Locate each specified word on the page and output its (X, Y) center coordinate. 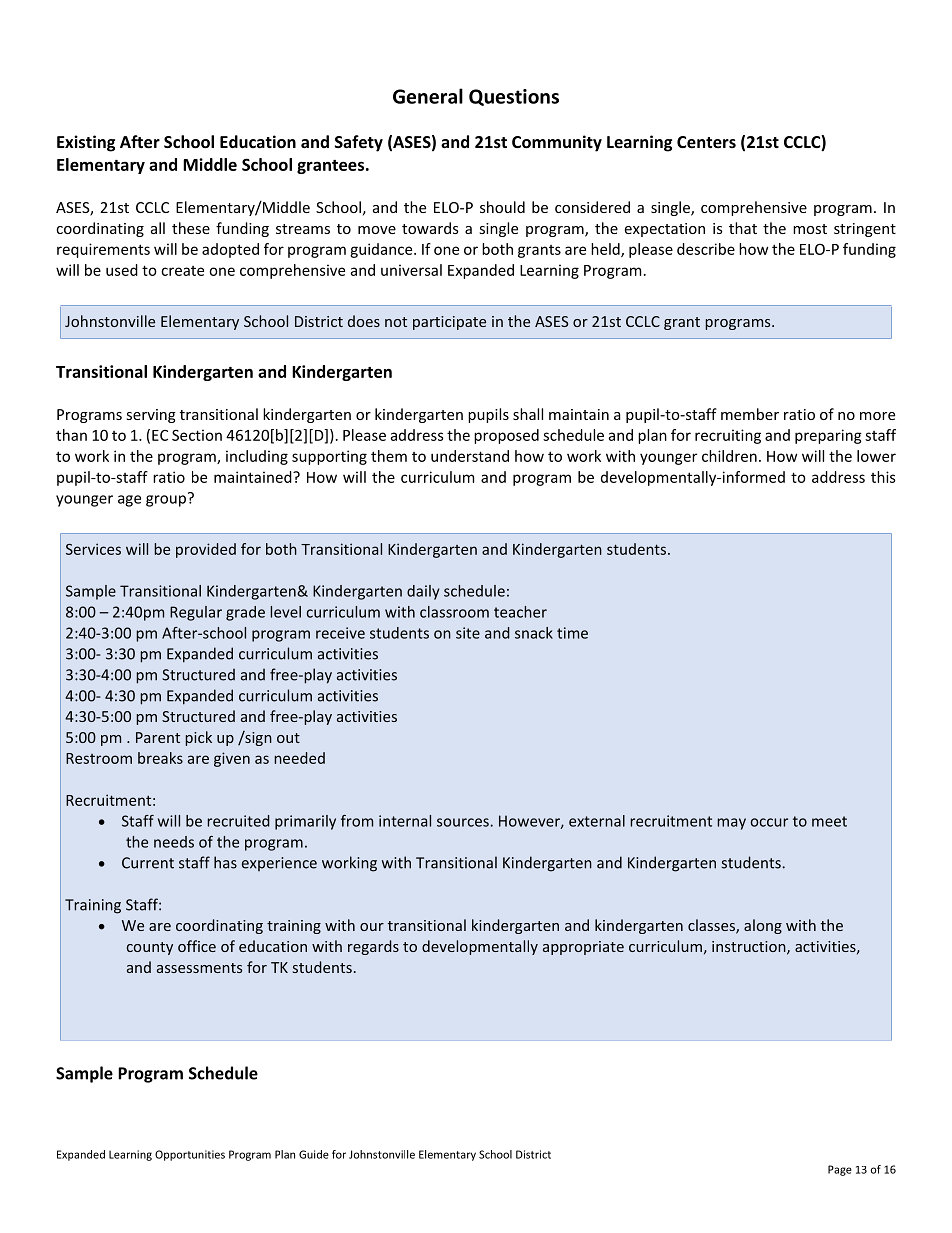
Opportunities (190, 1155)
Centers (706, 142)
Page (840, 1170)
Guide (314, 1154)
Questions (514, 97)
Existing (86, 143)
